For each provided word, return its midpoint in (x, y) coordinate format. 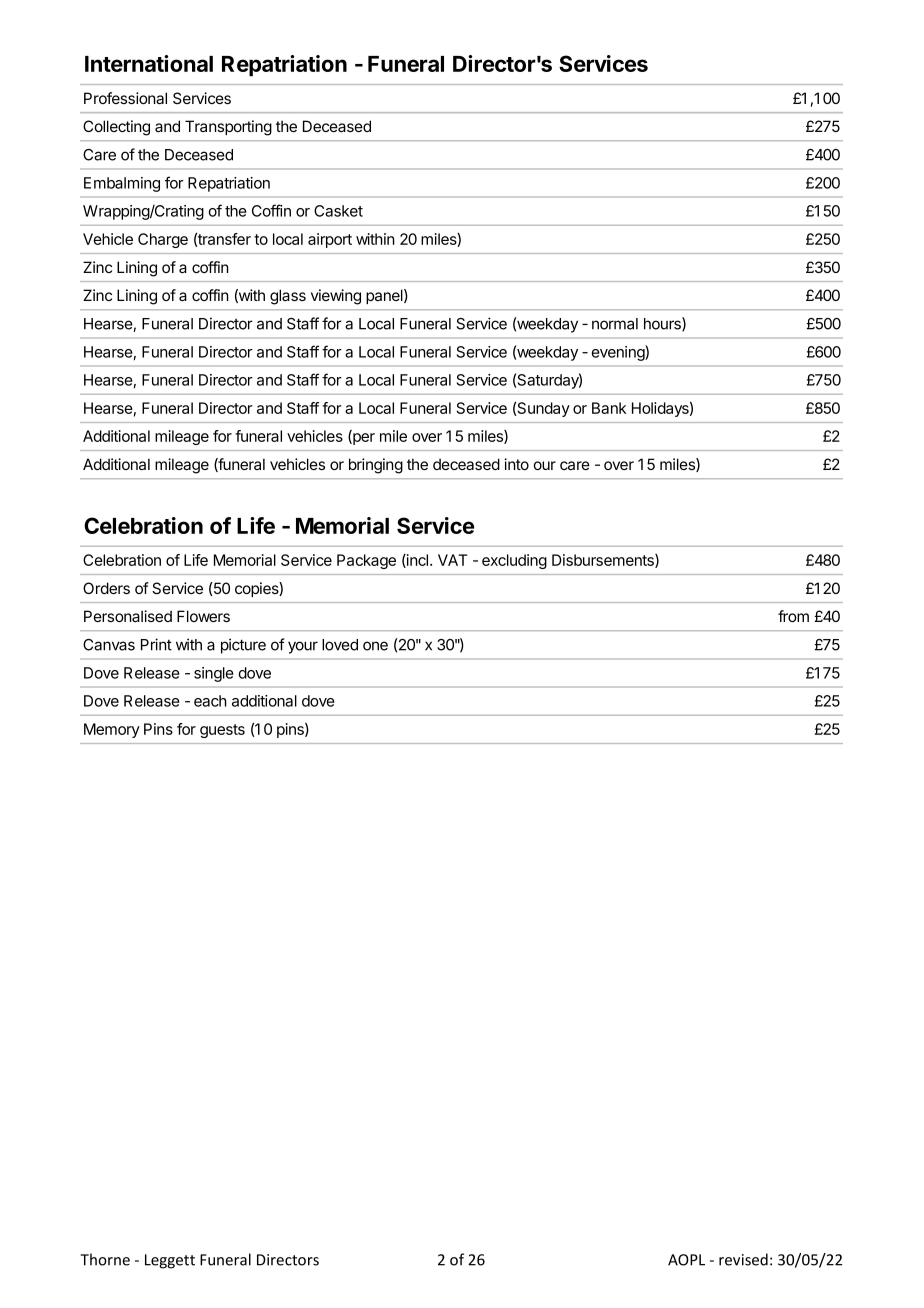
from (793, 616)
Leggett (170, 1261)
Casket (338, 211)
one (375, 646)
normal (615, 324)
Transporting (228, 128)
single (214, 674)
